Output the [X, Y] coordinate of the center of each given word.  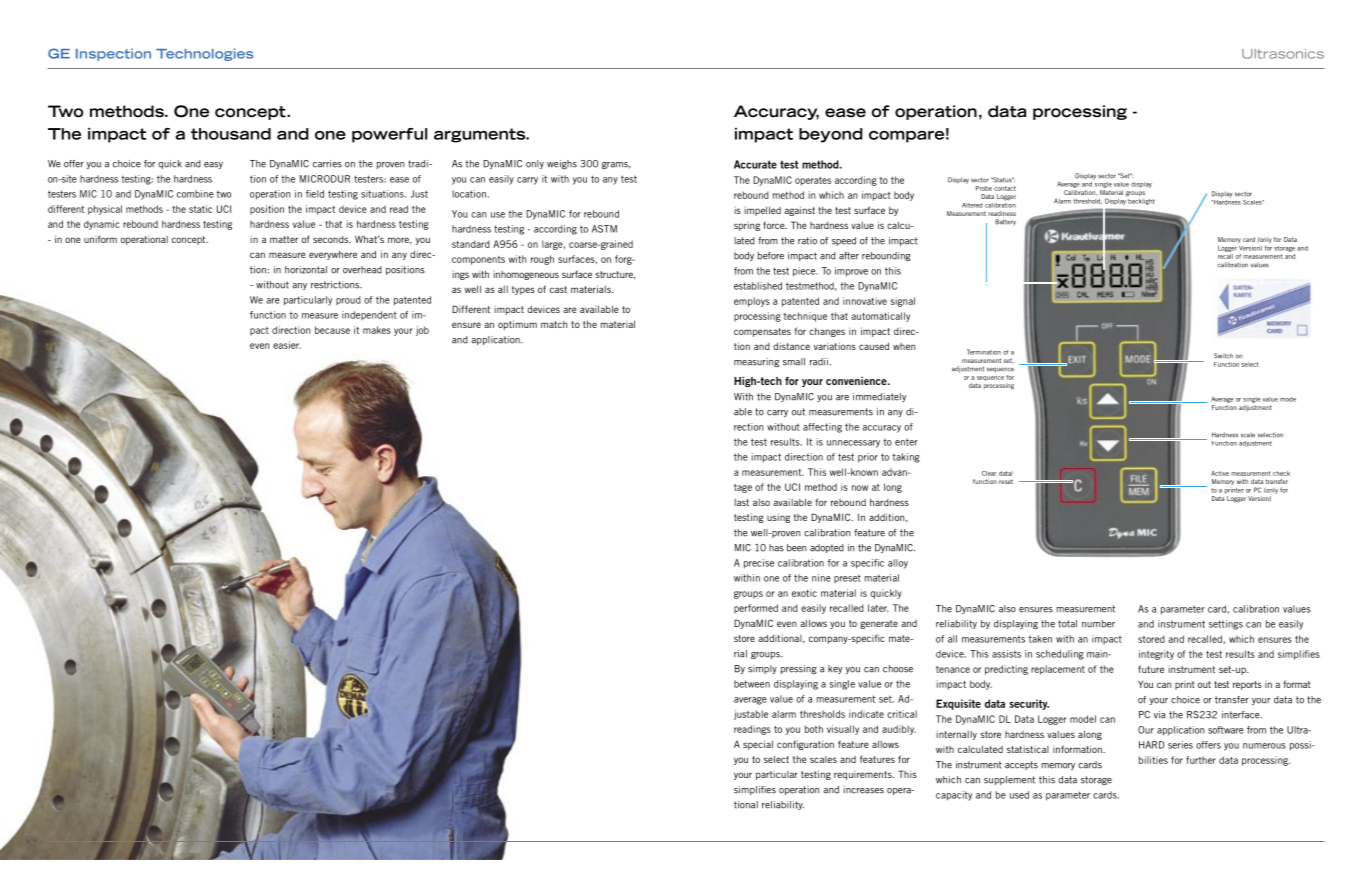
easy [213, 165]
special [758, 745]
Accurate [755, 164]
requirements [864, 775]
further [1201, 760]
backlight [1141, 200]
